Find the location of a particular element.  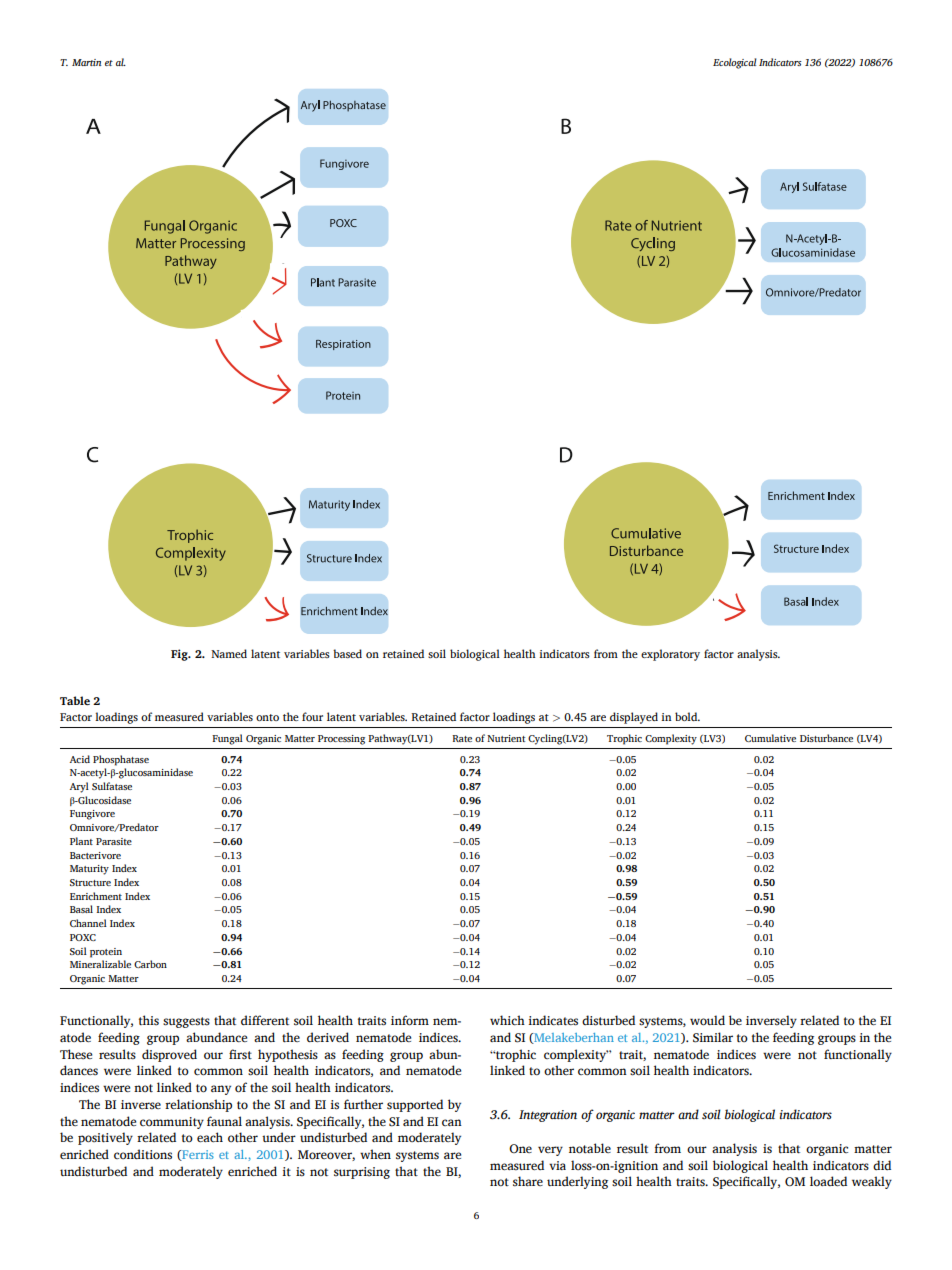

One is located at coordinates (520, 1148).
